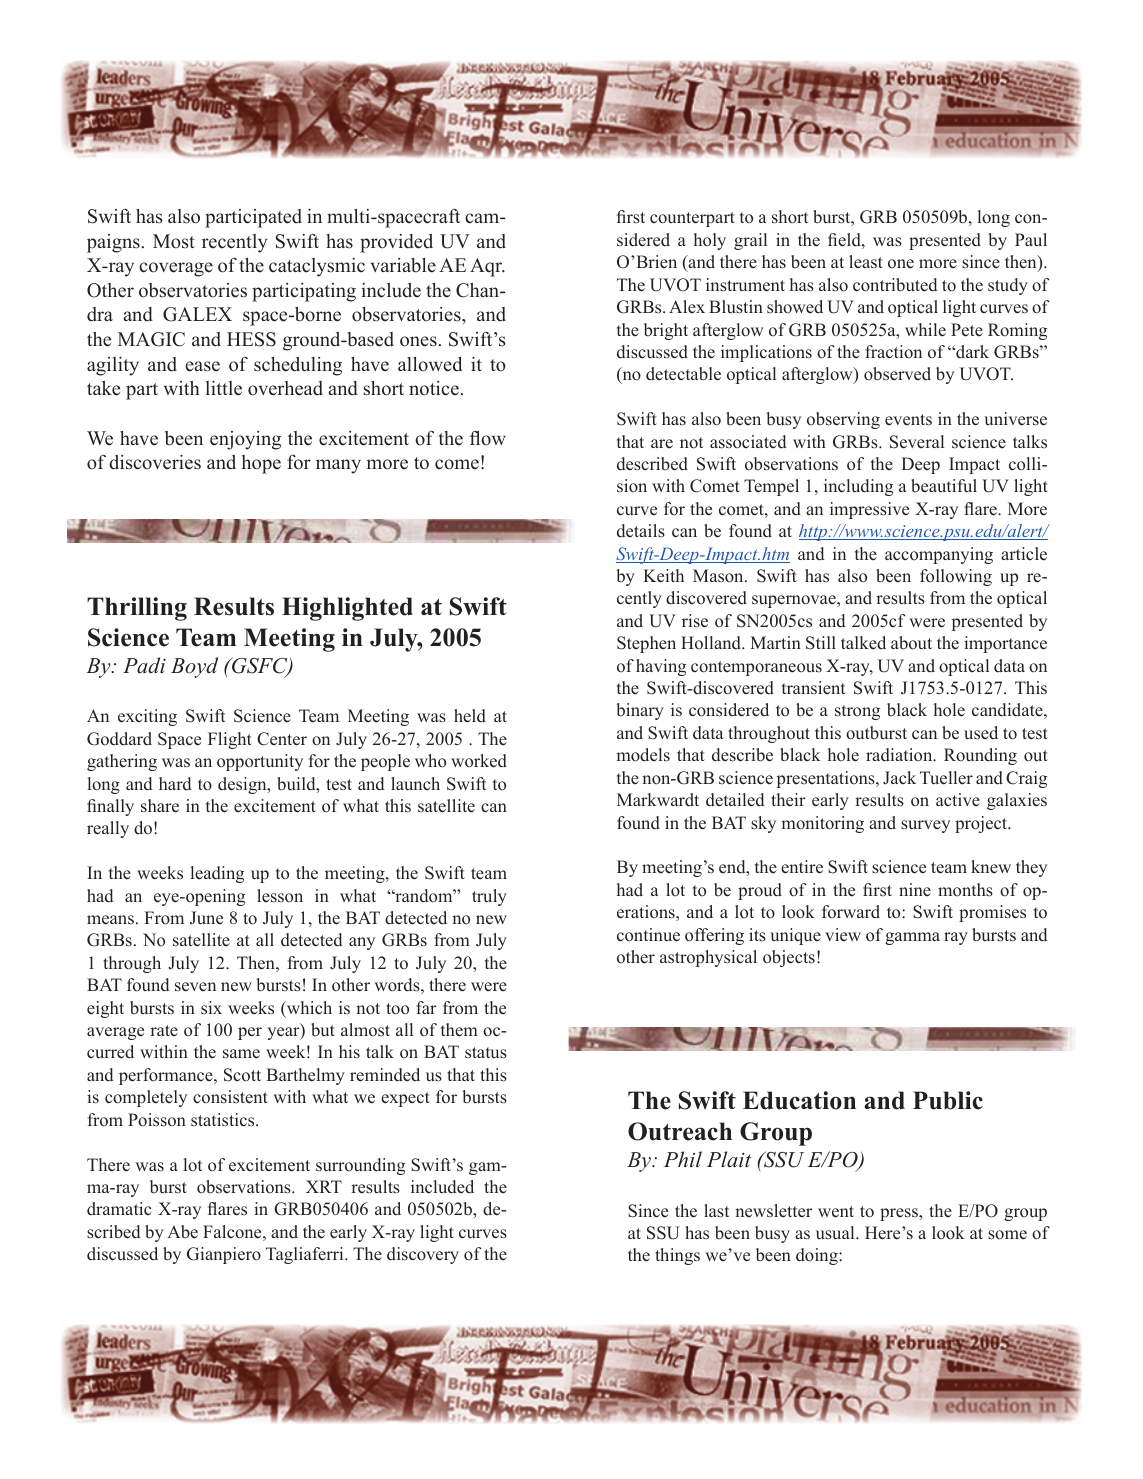 This image has height=1479, width=1143. Describe the element at coordinates (915, 890) in the image. I see `nine` at that location.
